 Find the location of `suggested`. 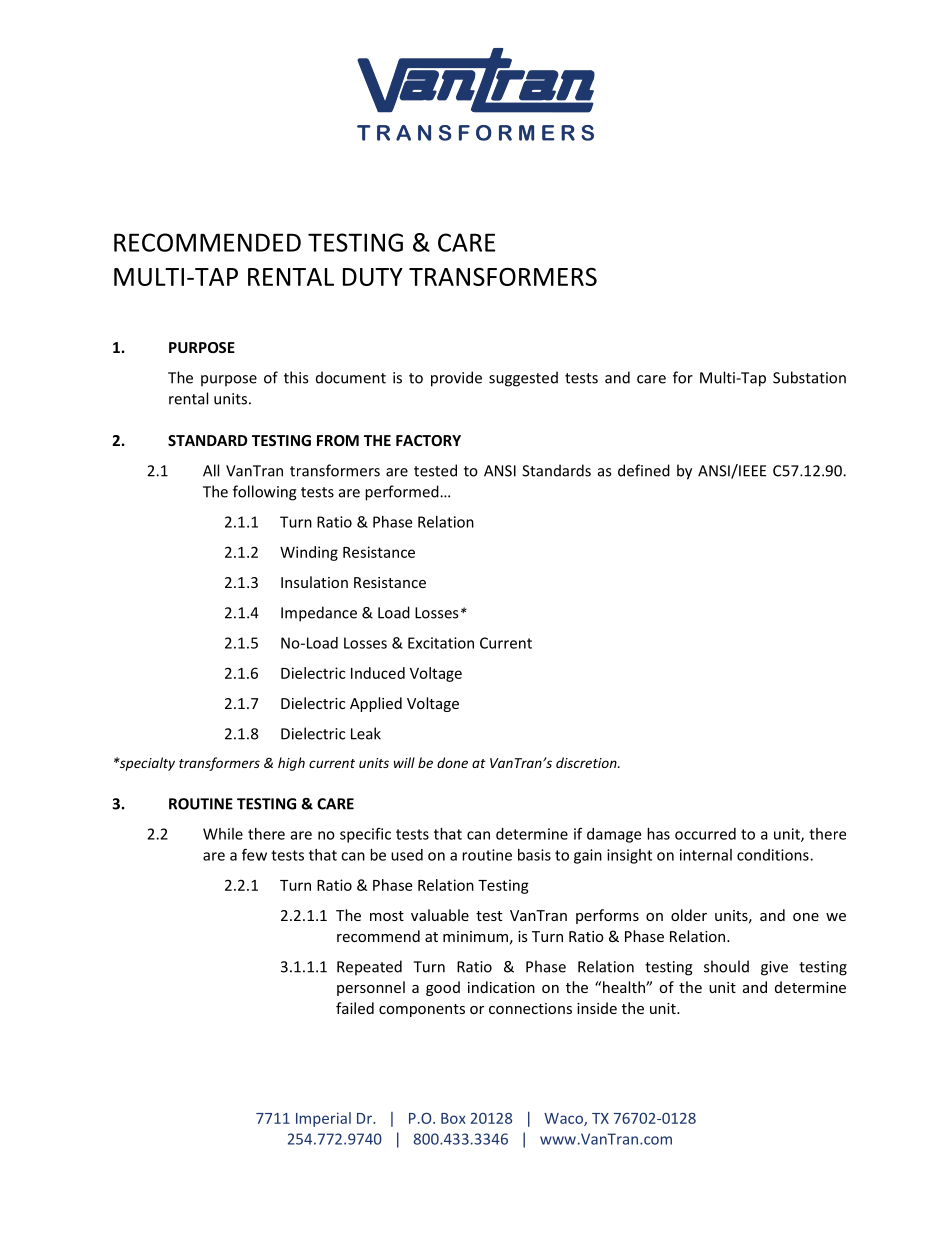

suggested is located at coordinates (523, 379).
